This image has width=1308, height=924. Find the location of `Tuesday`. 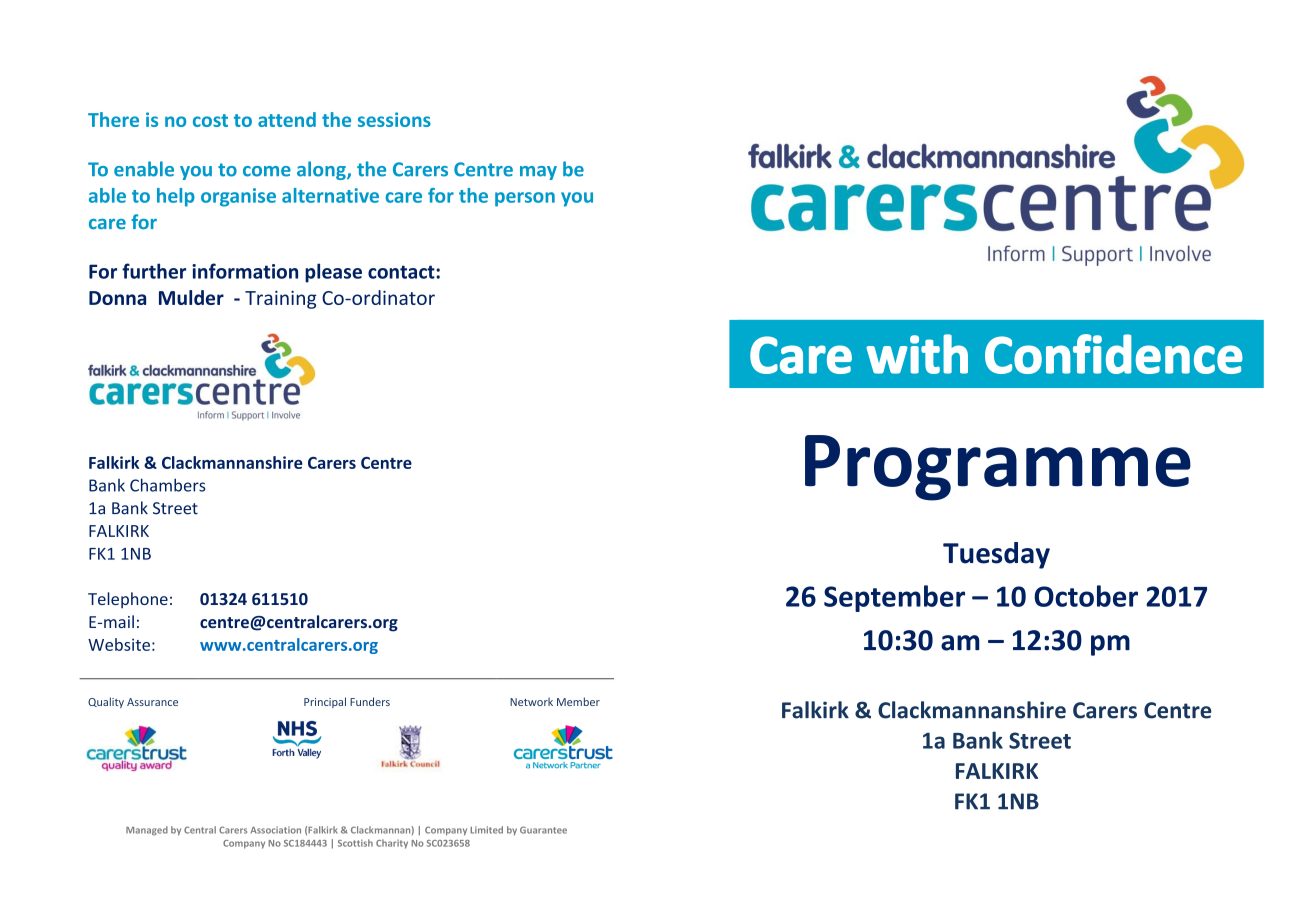

Tuesday is located at coordinates (996, 555).
